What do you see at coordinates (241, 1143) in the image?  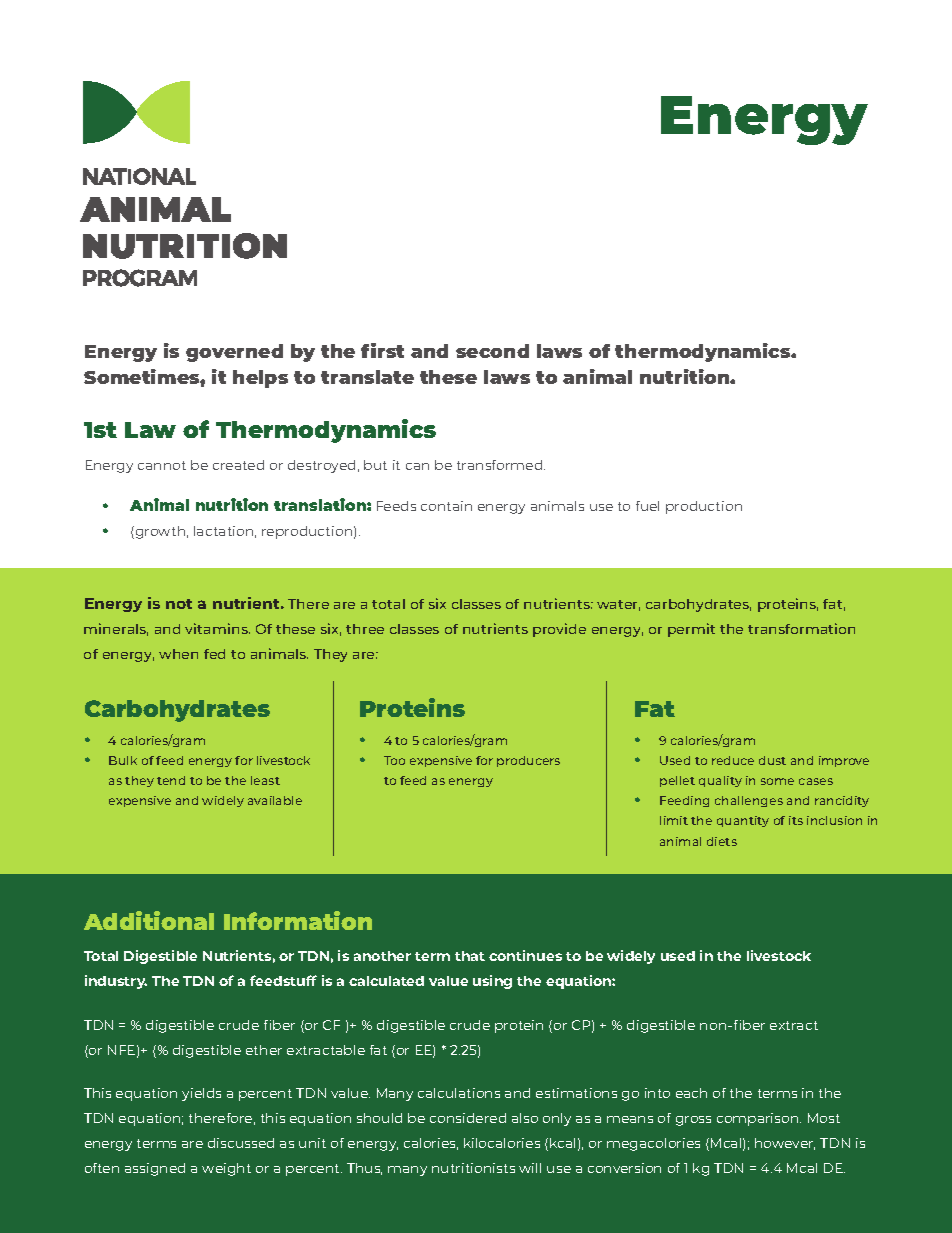 I see `discussed` at bounding box center [241, 1143].
